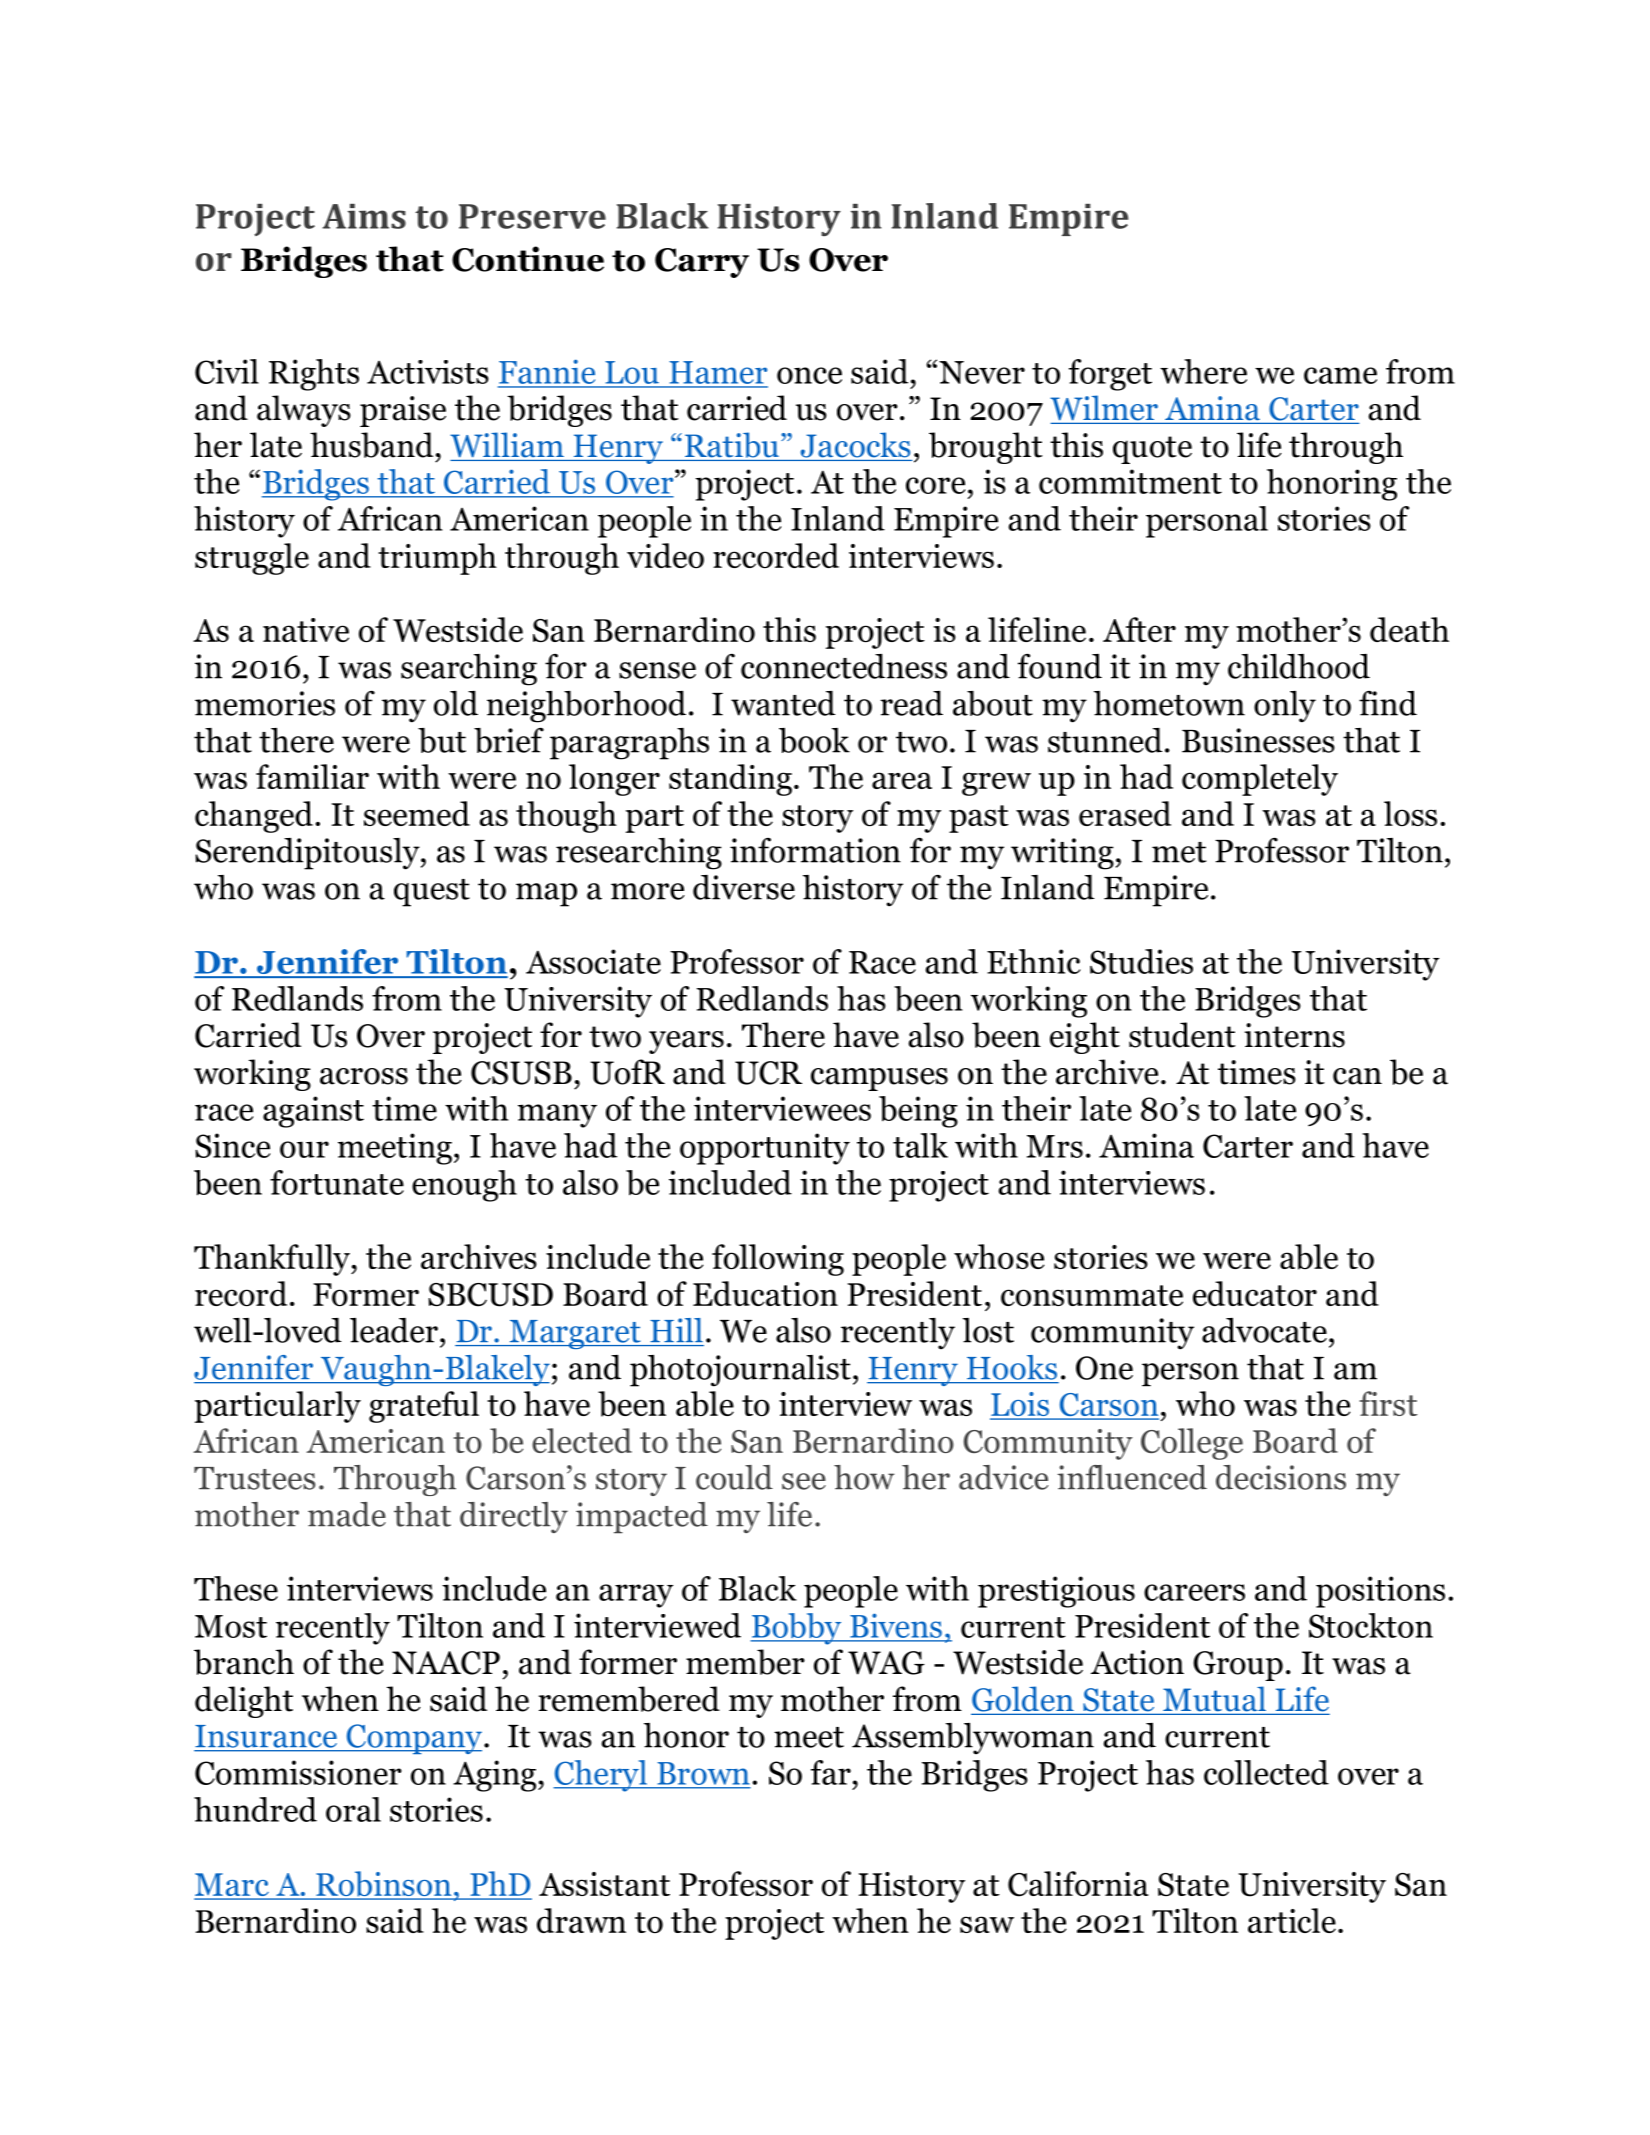  What do you see at coordinates (384, 1885) in the screenshot?
I see `Robinson` at bounding box center [384, 1885].
